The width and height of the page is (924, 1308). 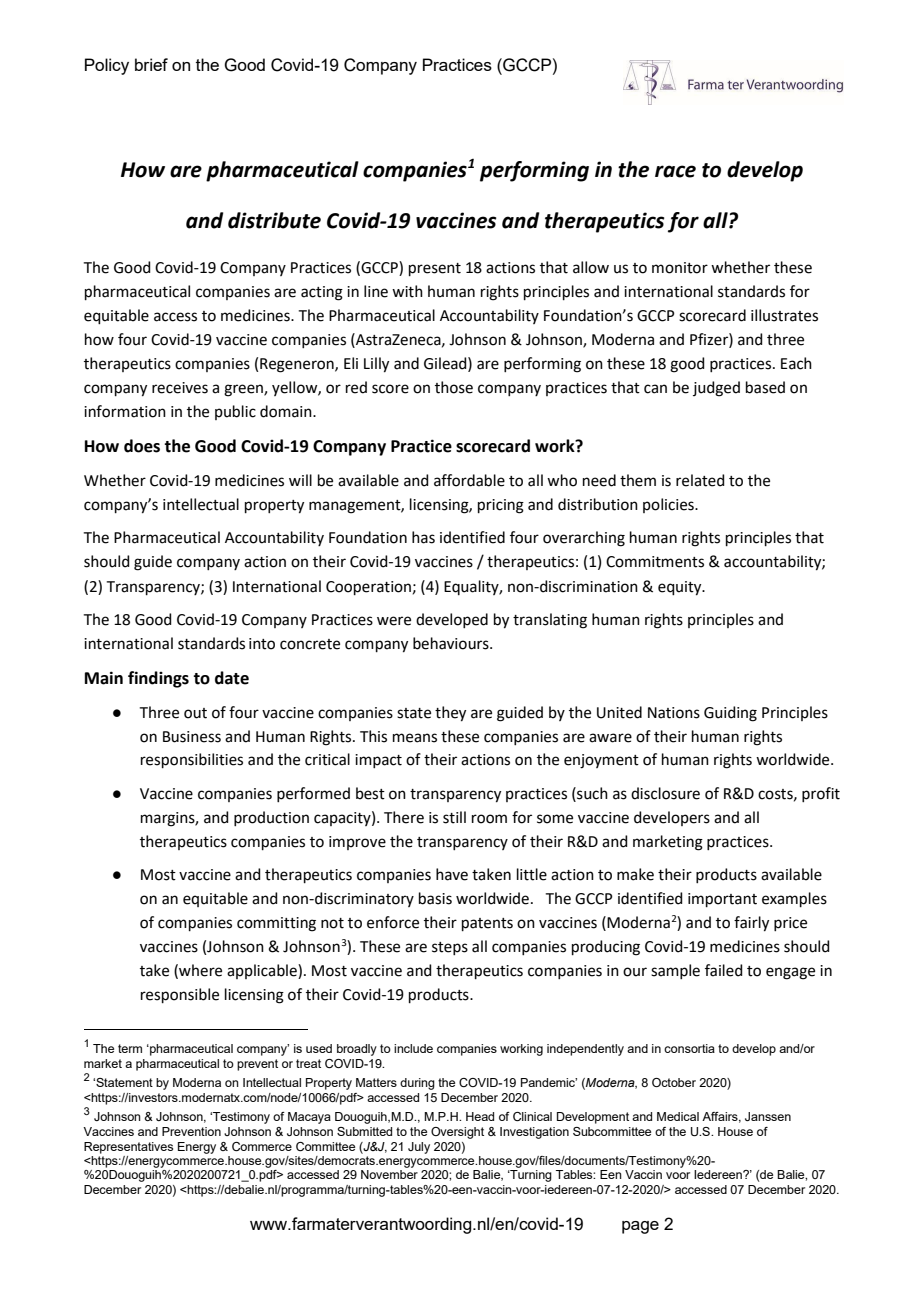 What do you see at coordinates (151, 64) in the page?
I see `brief` at bounding box center [151, 64].
